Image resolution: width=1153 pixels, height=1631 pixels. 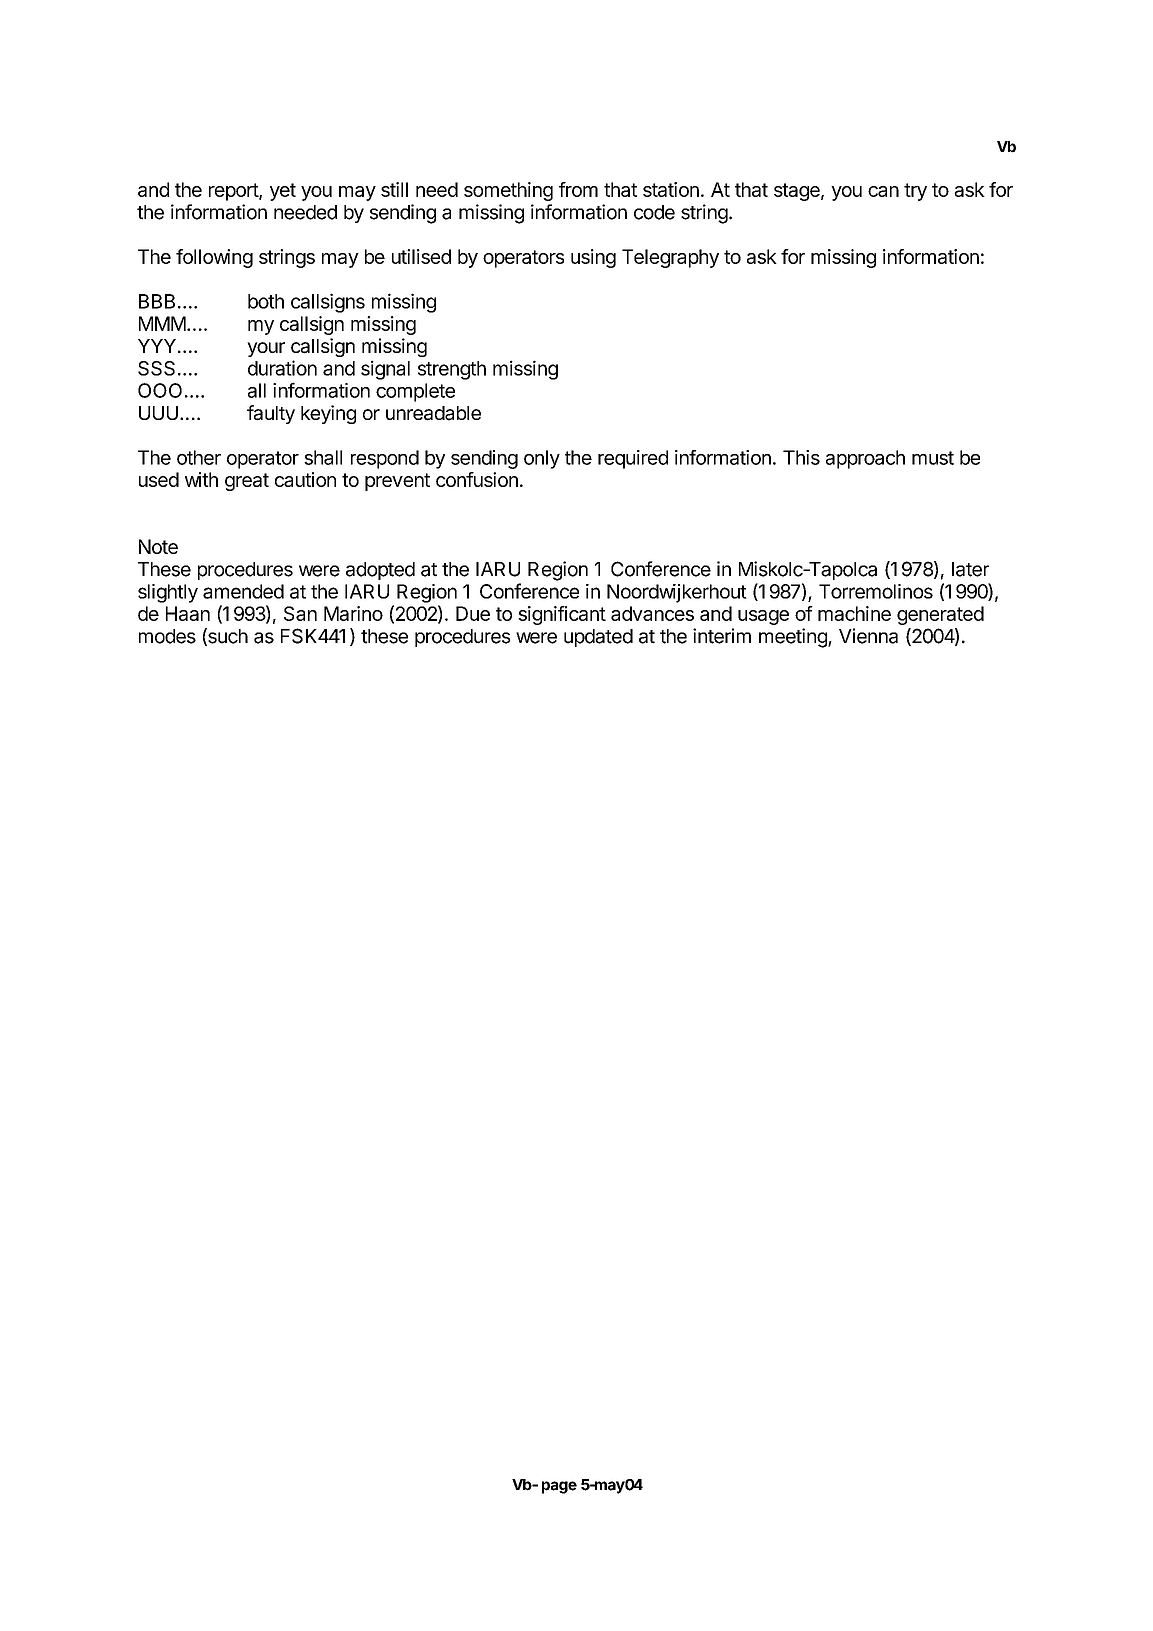 I want to click on Vienna, so click(x=868, y=636).
